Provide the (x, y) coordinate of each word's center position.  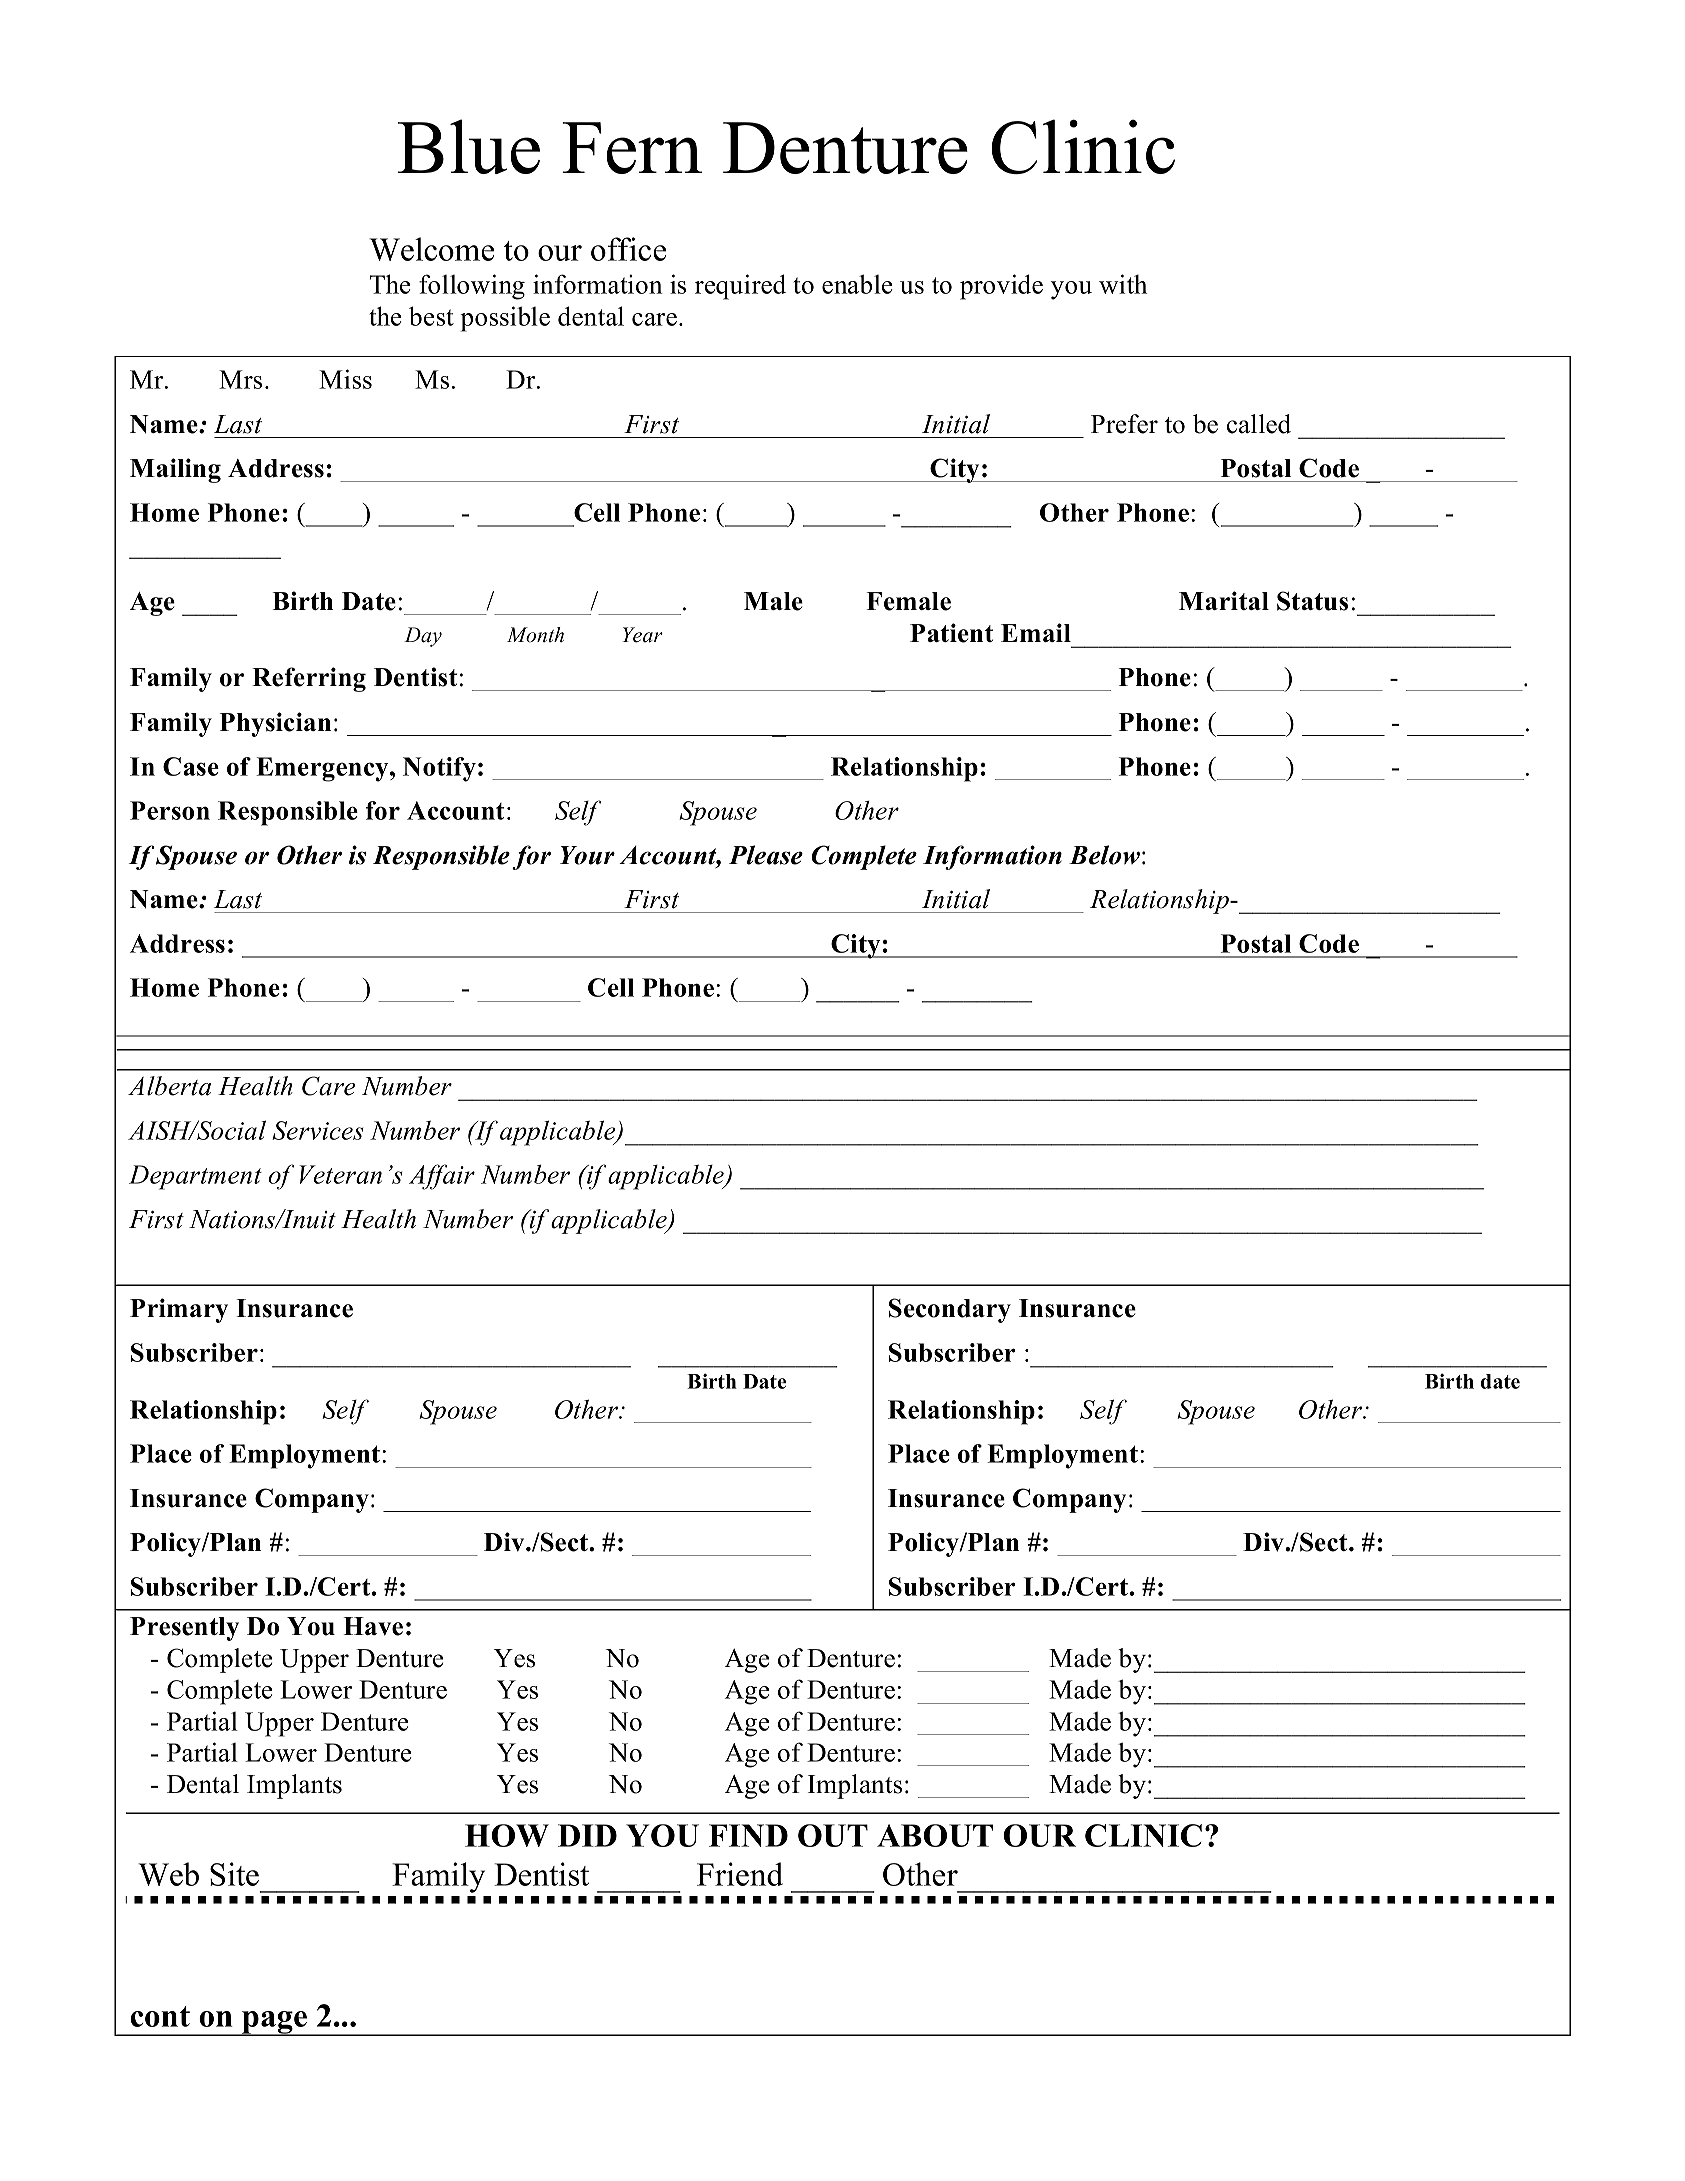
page (275, 2023)
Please (766, 855)
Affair (442, 1177)
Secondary (950, 1310)
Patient (952, 633)
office (628, 249)
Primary (179, 1310)
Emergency (323, 769)
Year (642, 635)
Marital (1224, 600)
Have (373, 1626)
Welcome (431, 249)
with (1123, 284)
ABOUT (935, 1835)
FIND (748, 1835)
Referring (309, 679)
